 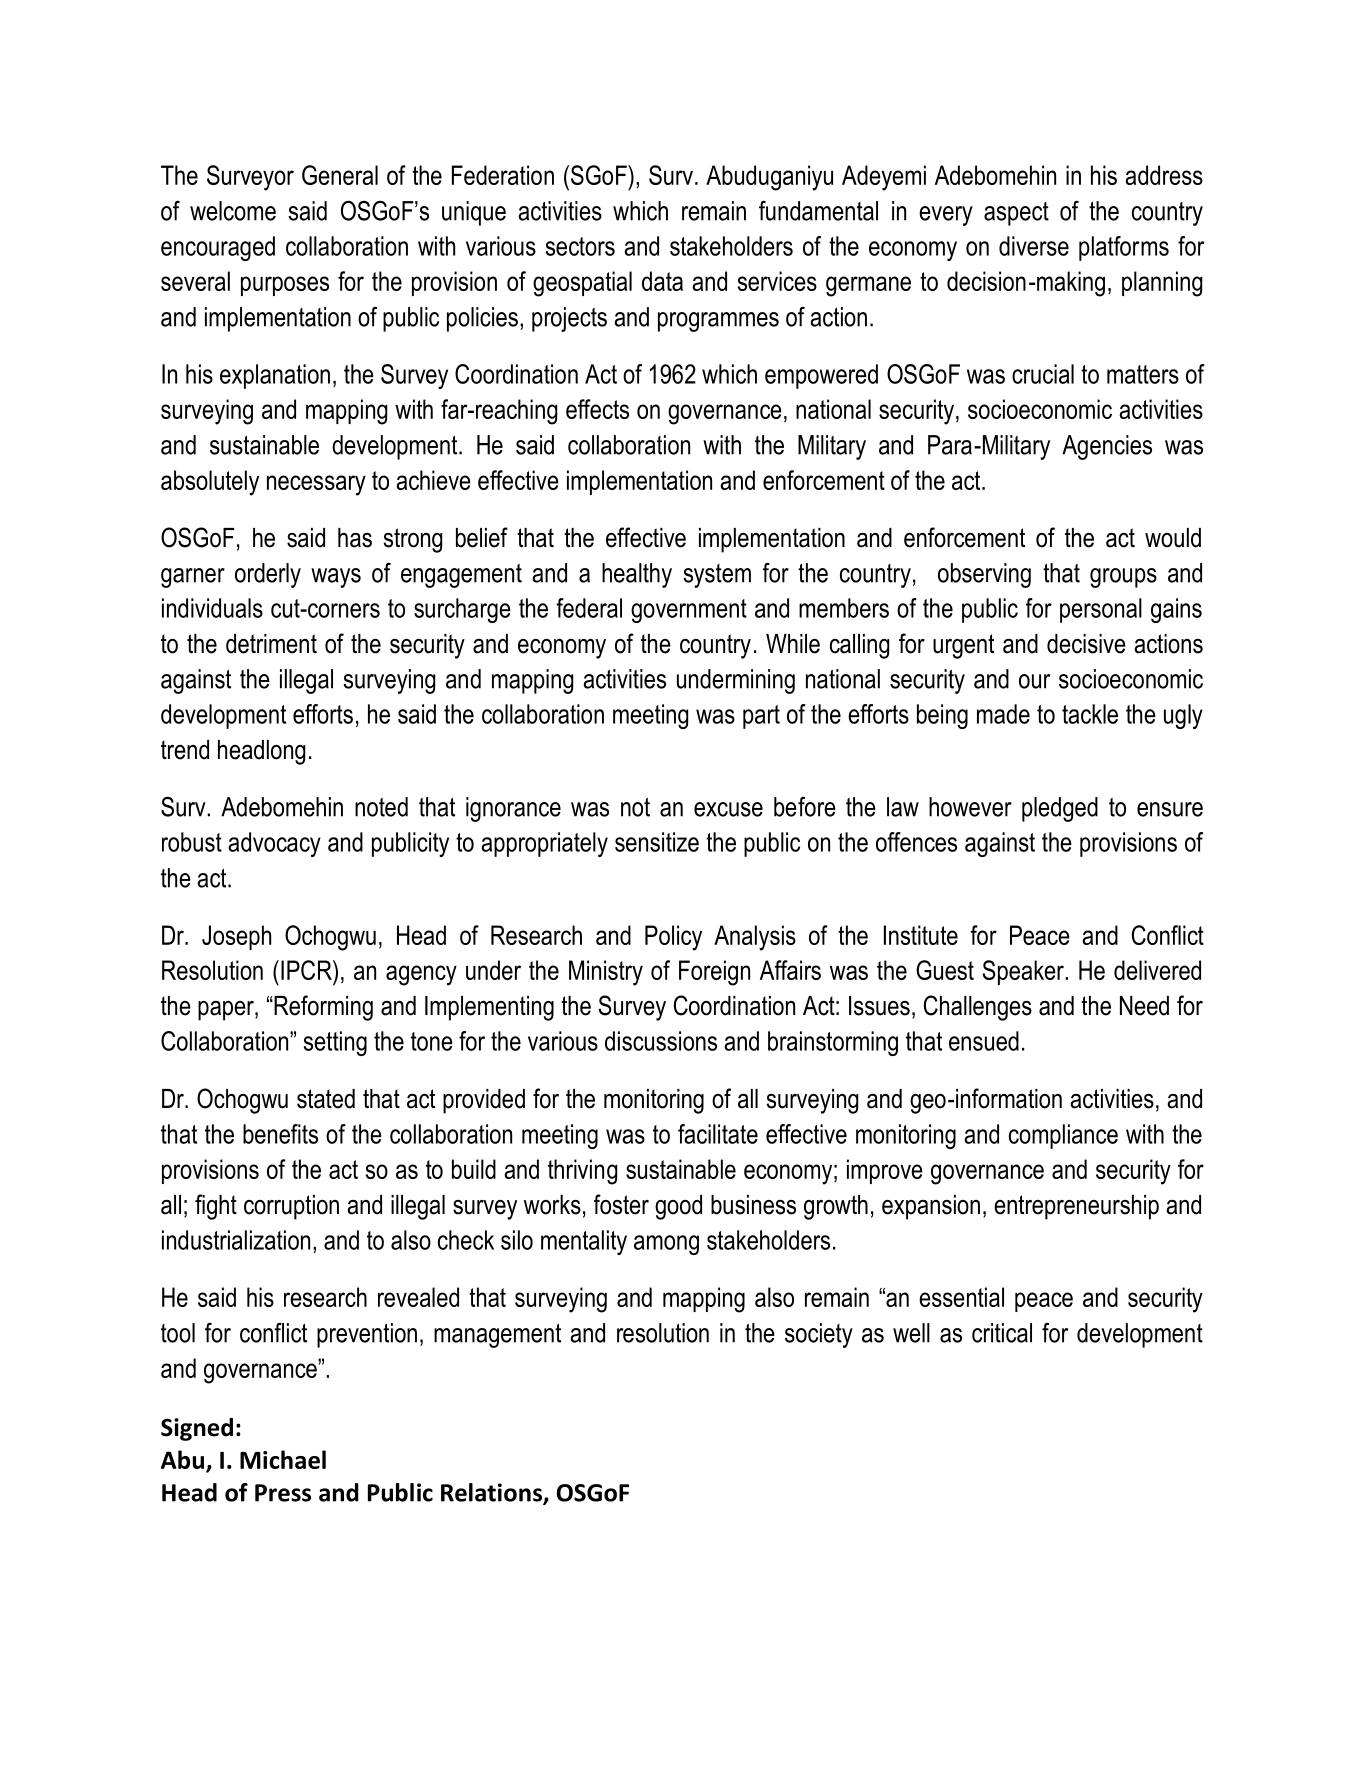 I want to click on setting, so click(x=335, y=1043).
